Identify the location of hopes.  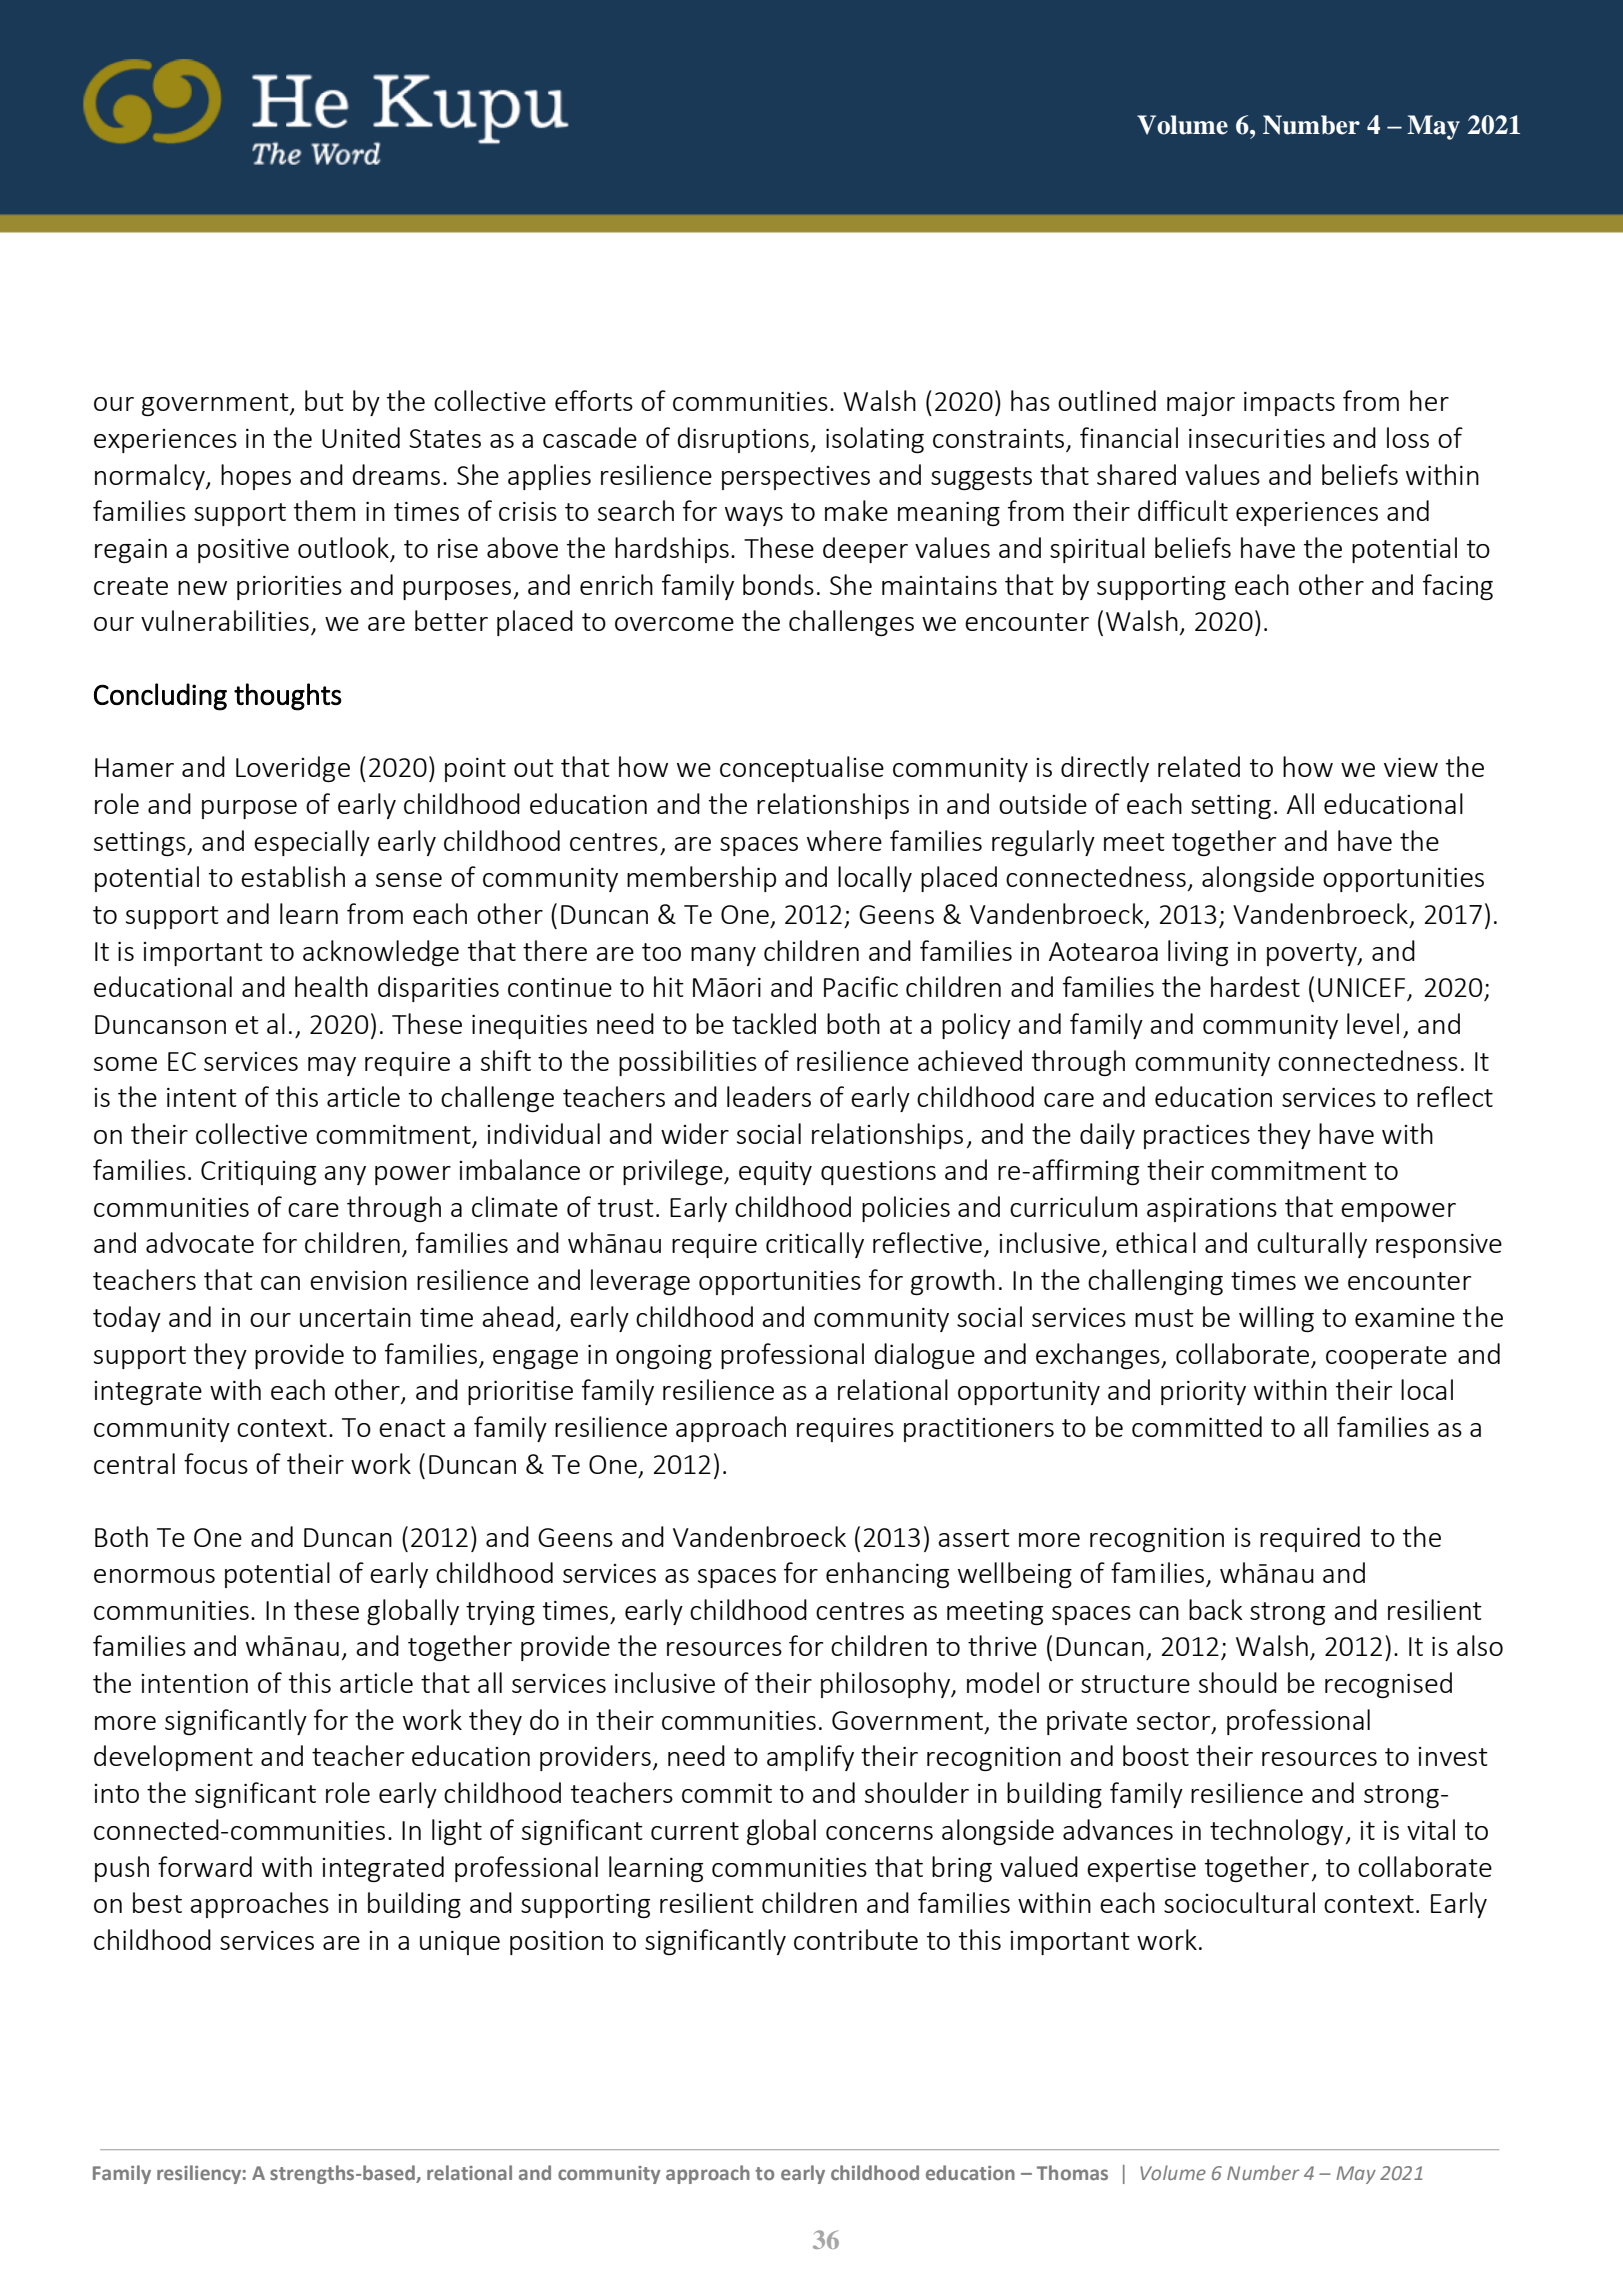
(256, 477).
